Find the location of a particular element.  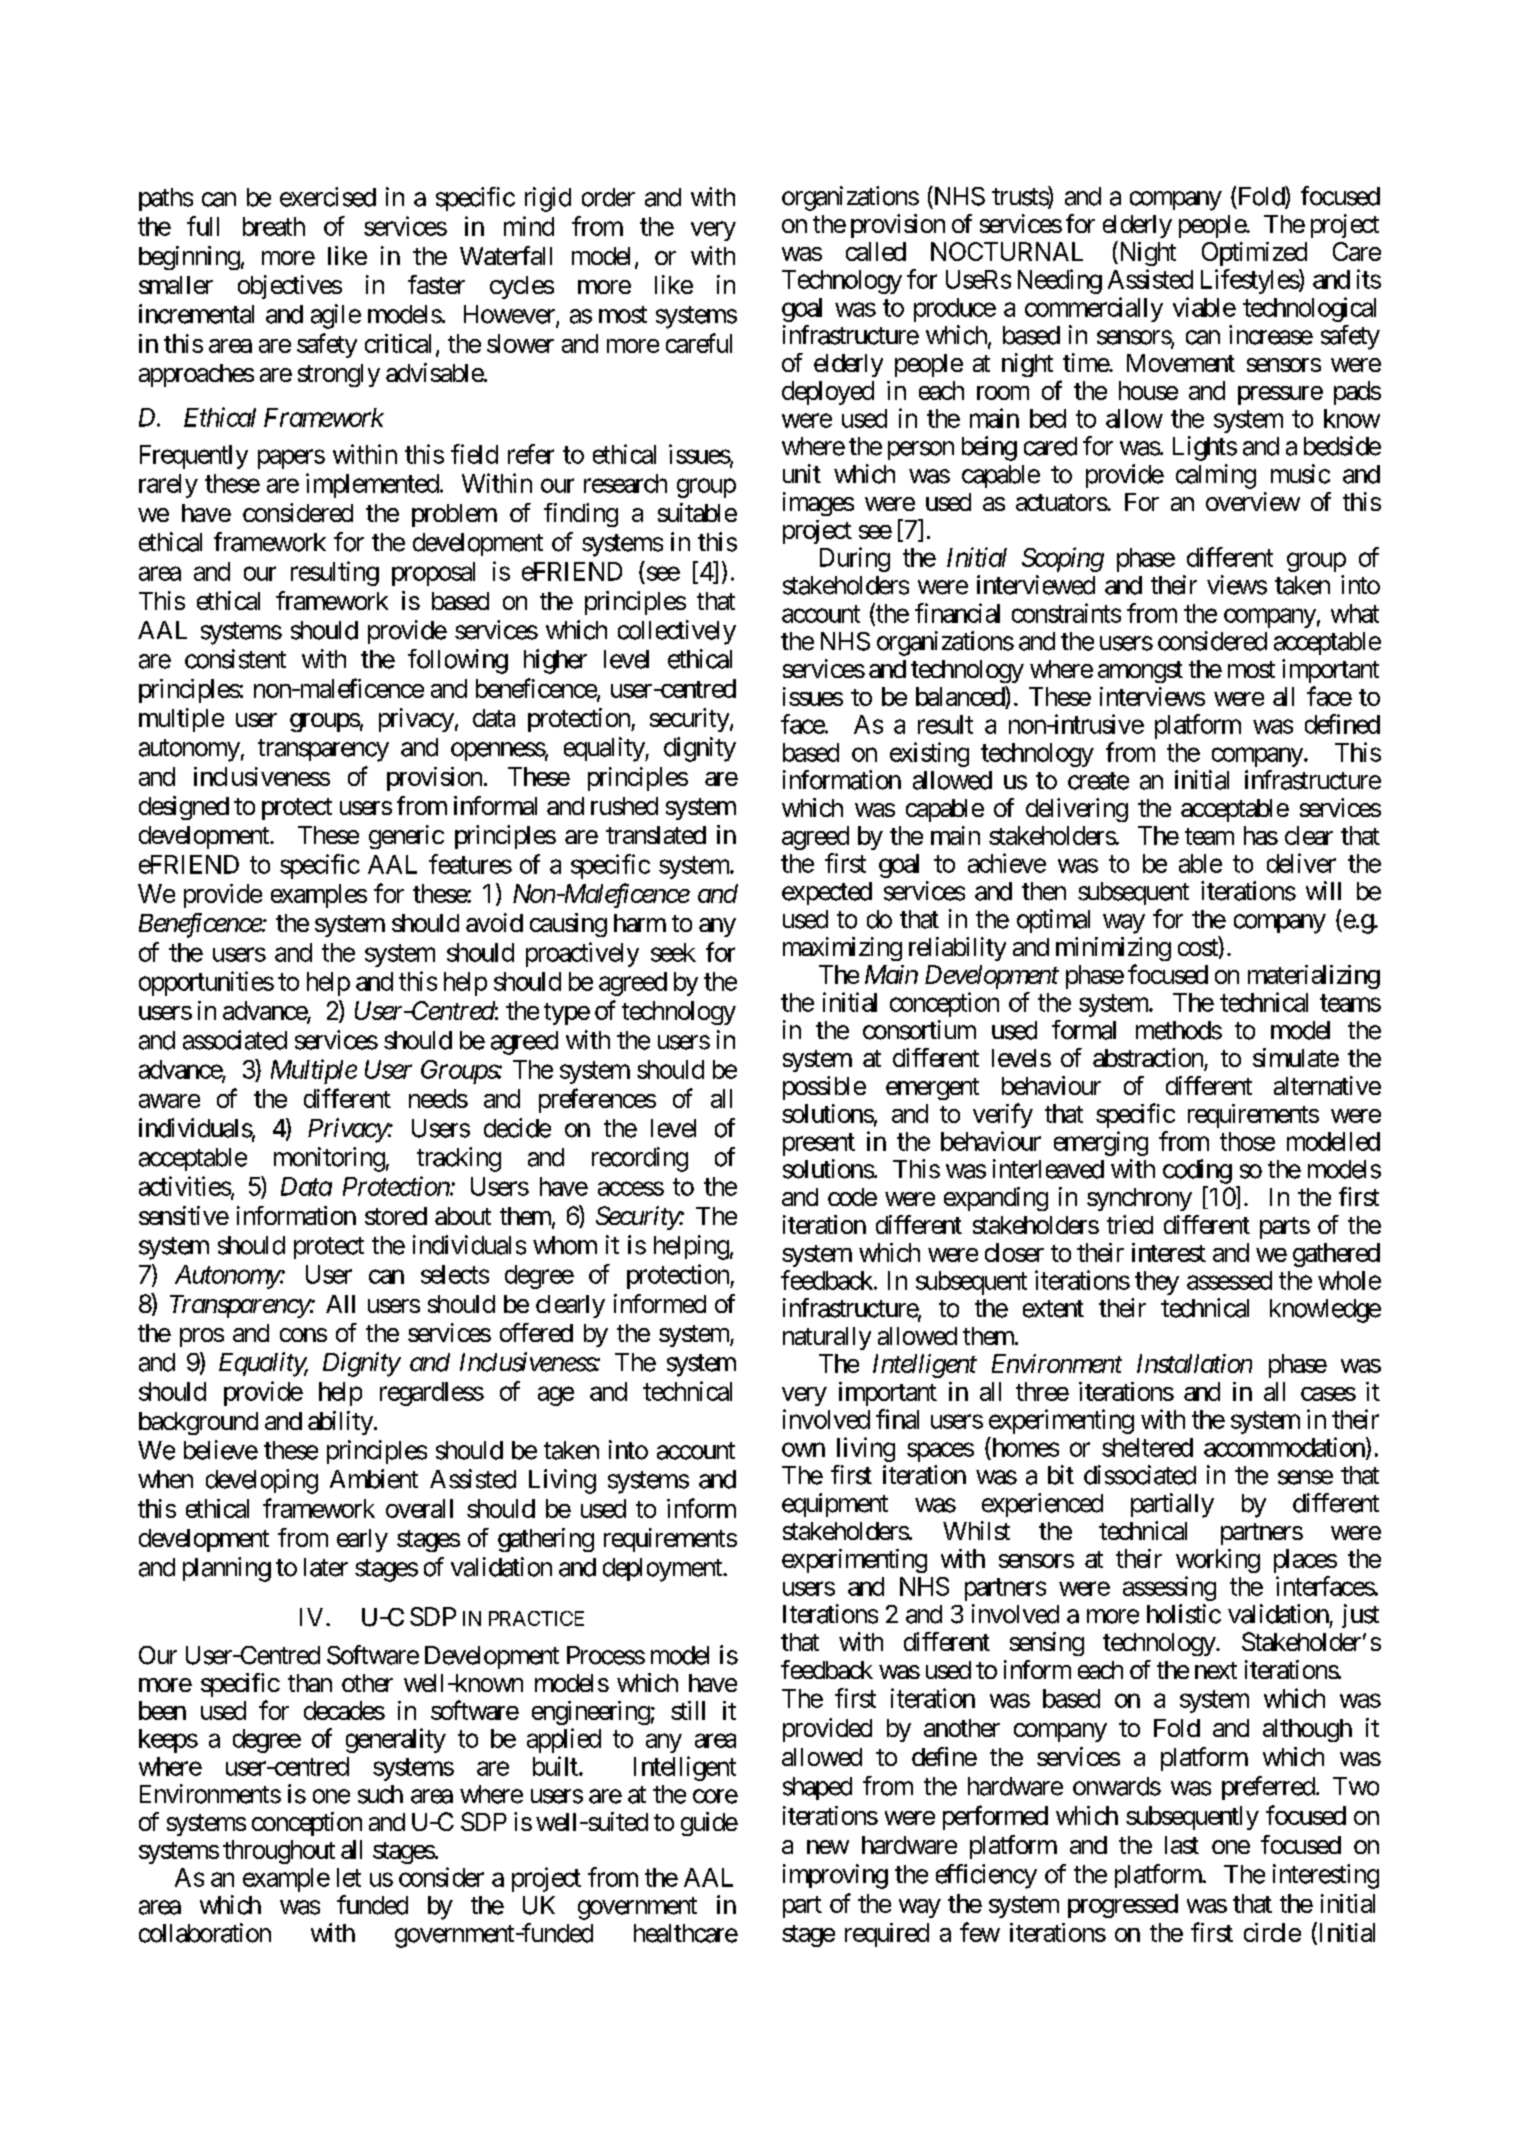

called is located at coordinates (876, 251).
